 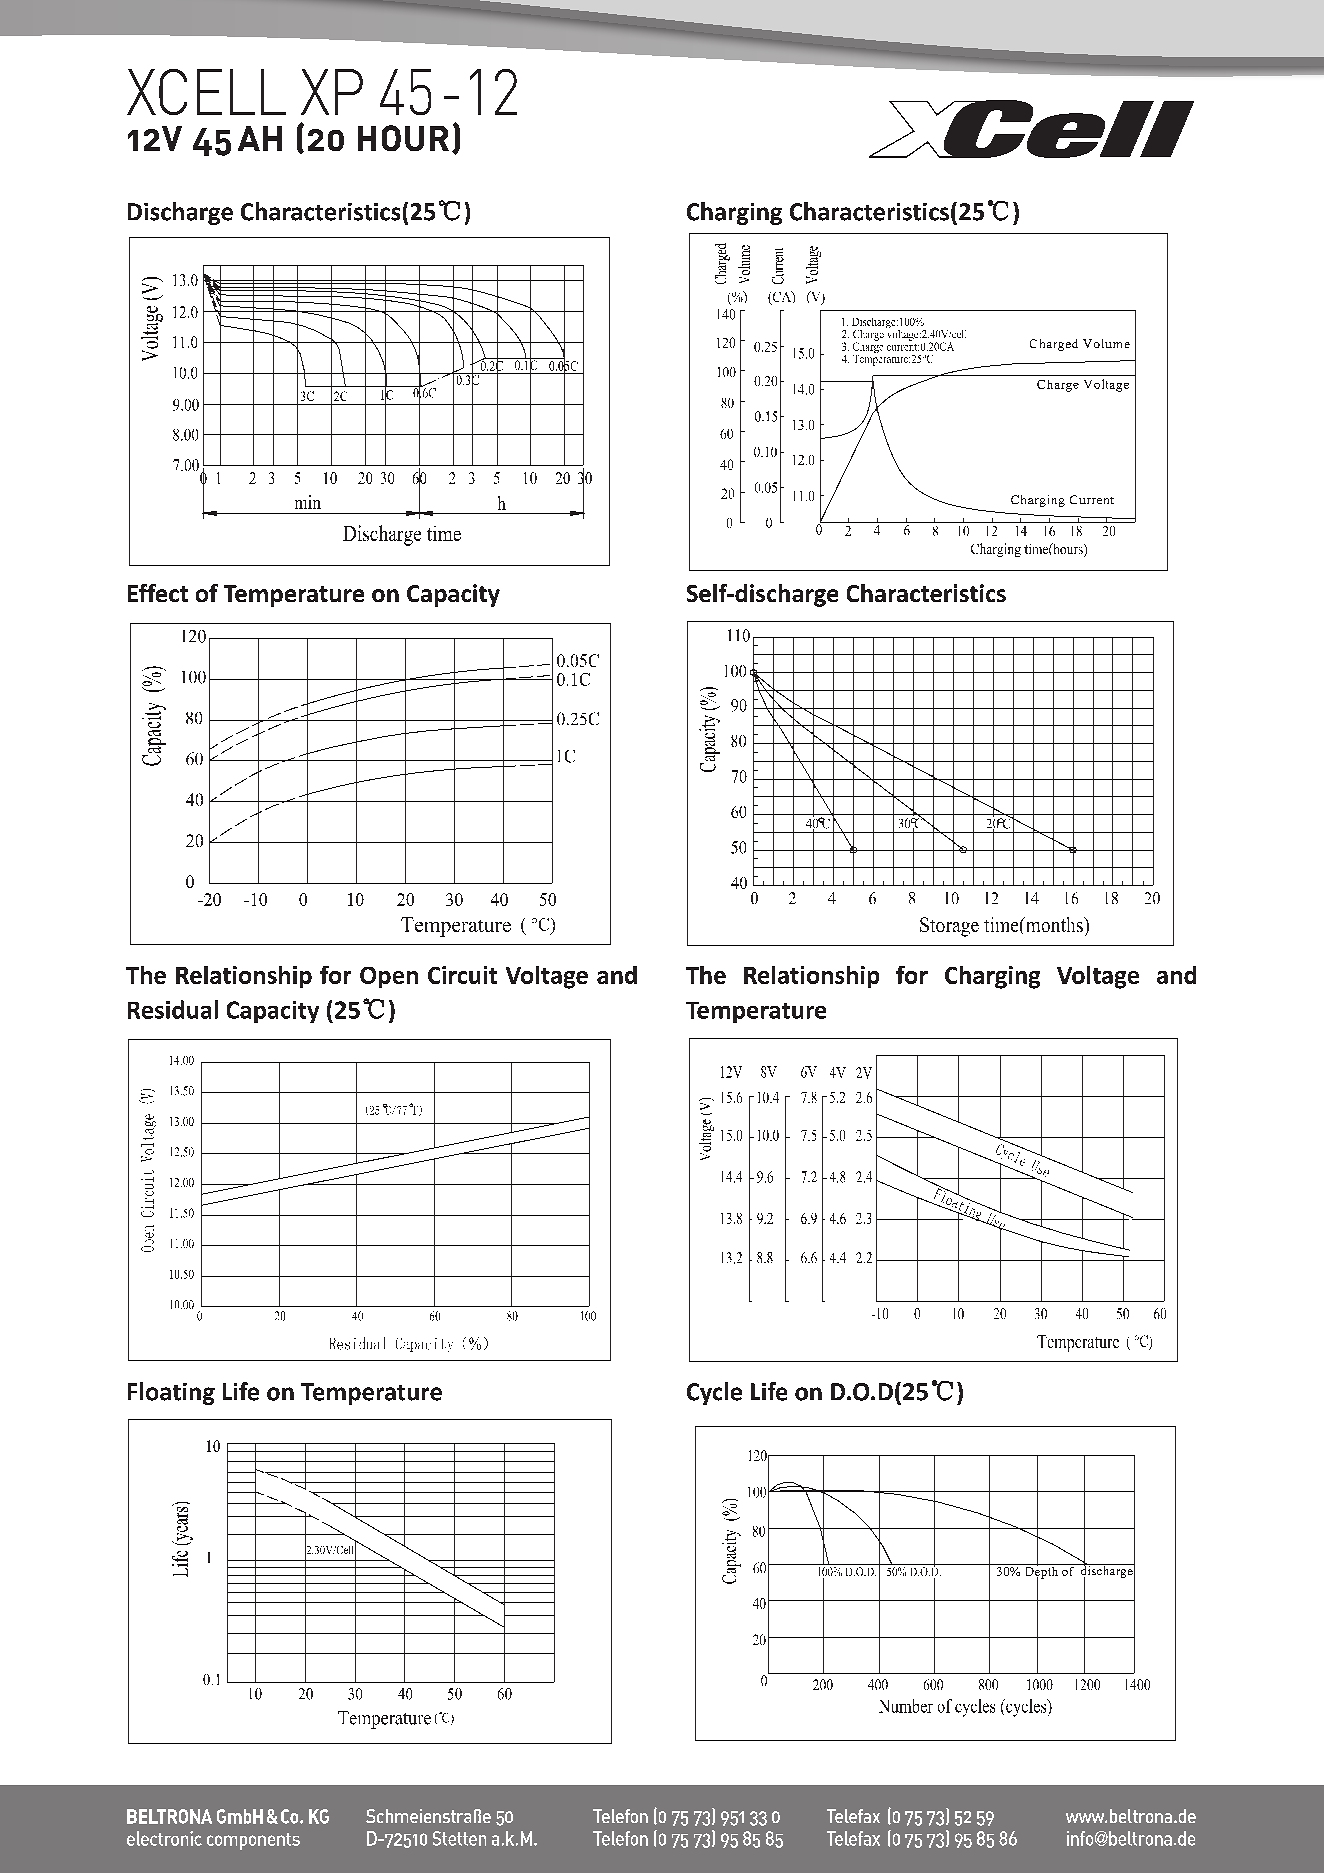 I want to click on Effect, so click(x=158, y=593).
